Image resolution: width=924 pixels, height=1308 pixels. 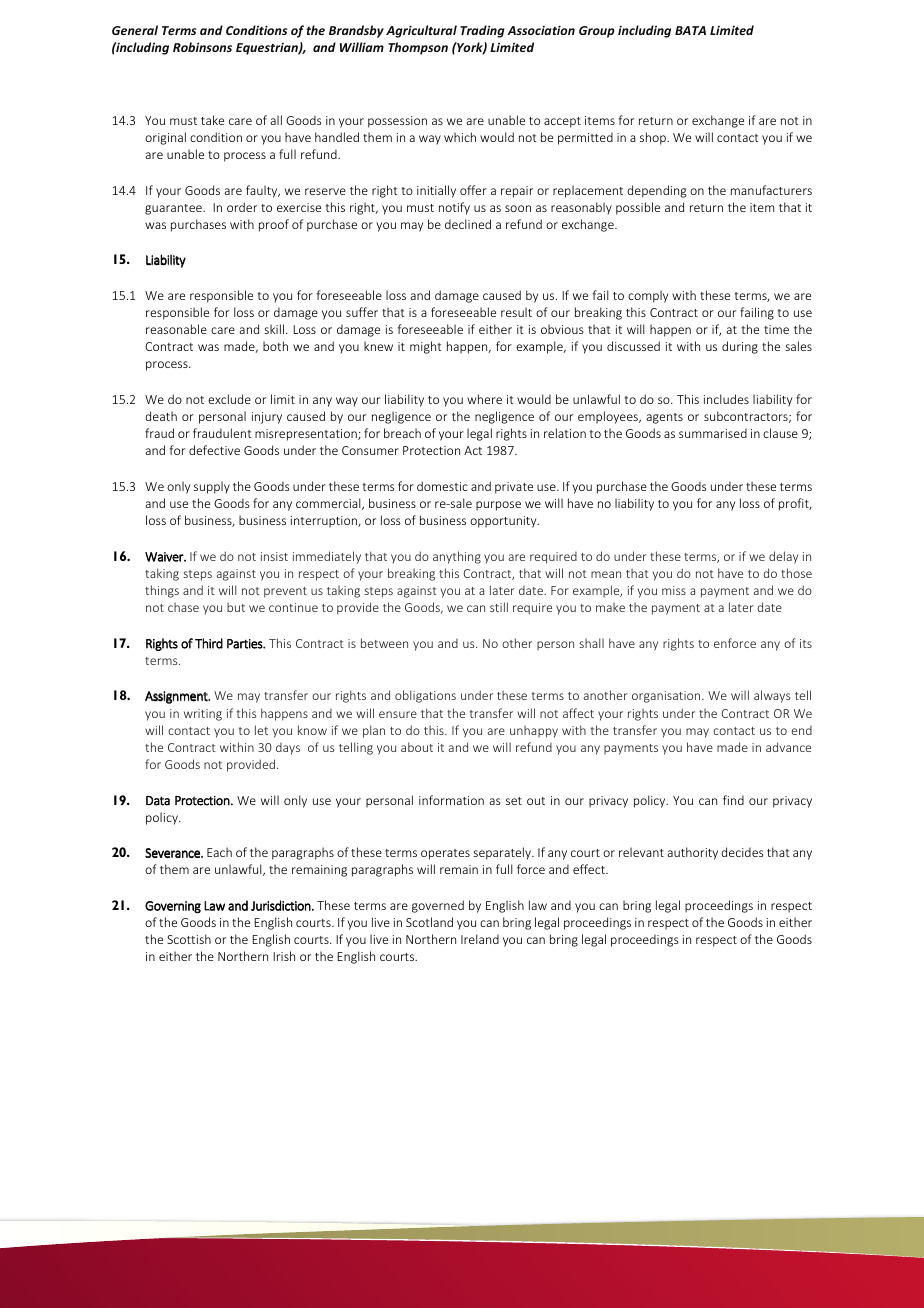 I want to click on Robinsons, so click(x=202, y=47).
